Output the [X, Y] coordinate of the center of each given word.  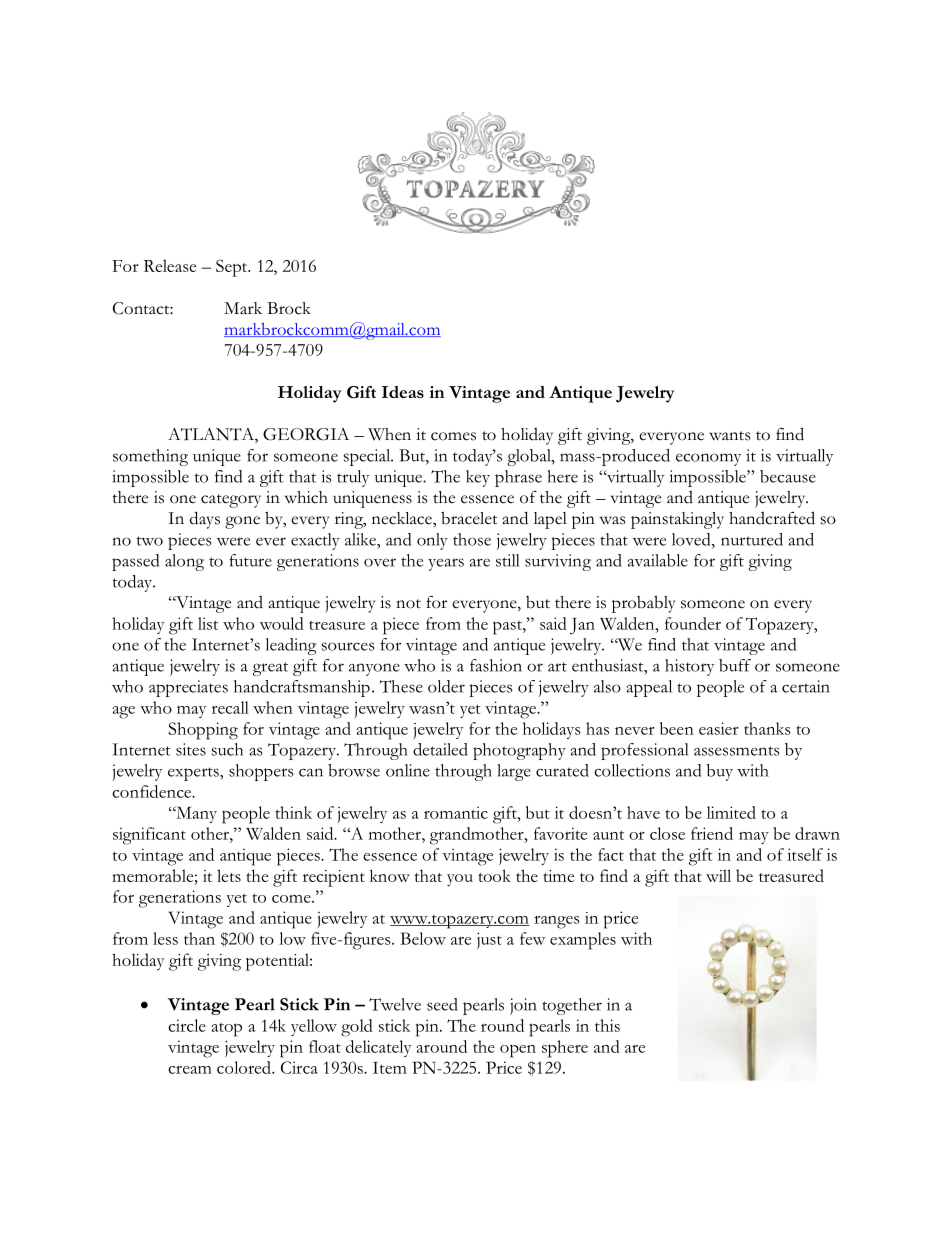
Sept [233, 268]
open [518, 1051]
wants [729, 436]
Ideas [403, 392]
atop [226, 1030]
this [607, 1025]
